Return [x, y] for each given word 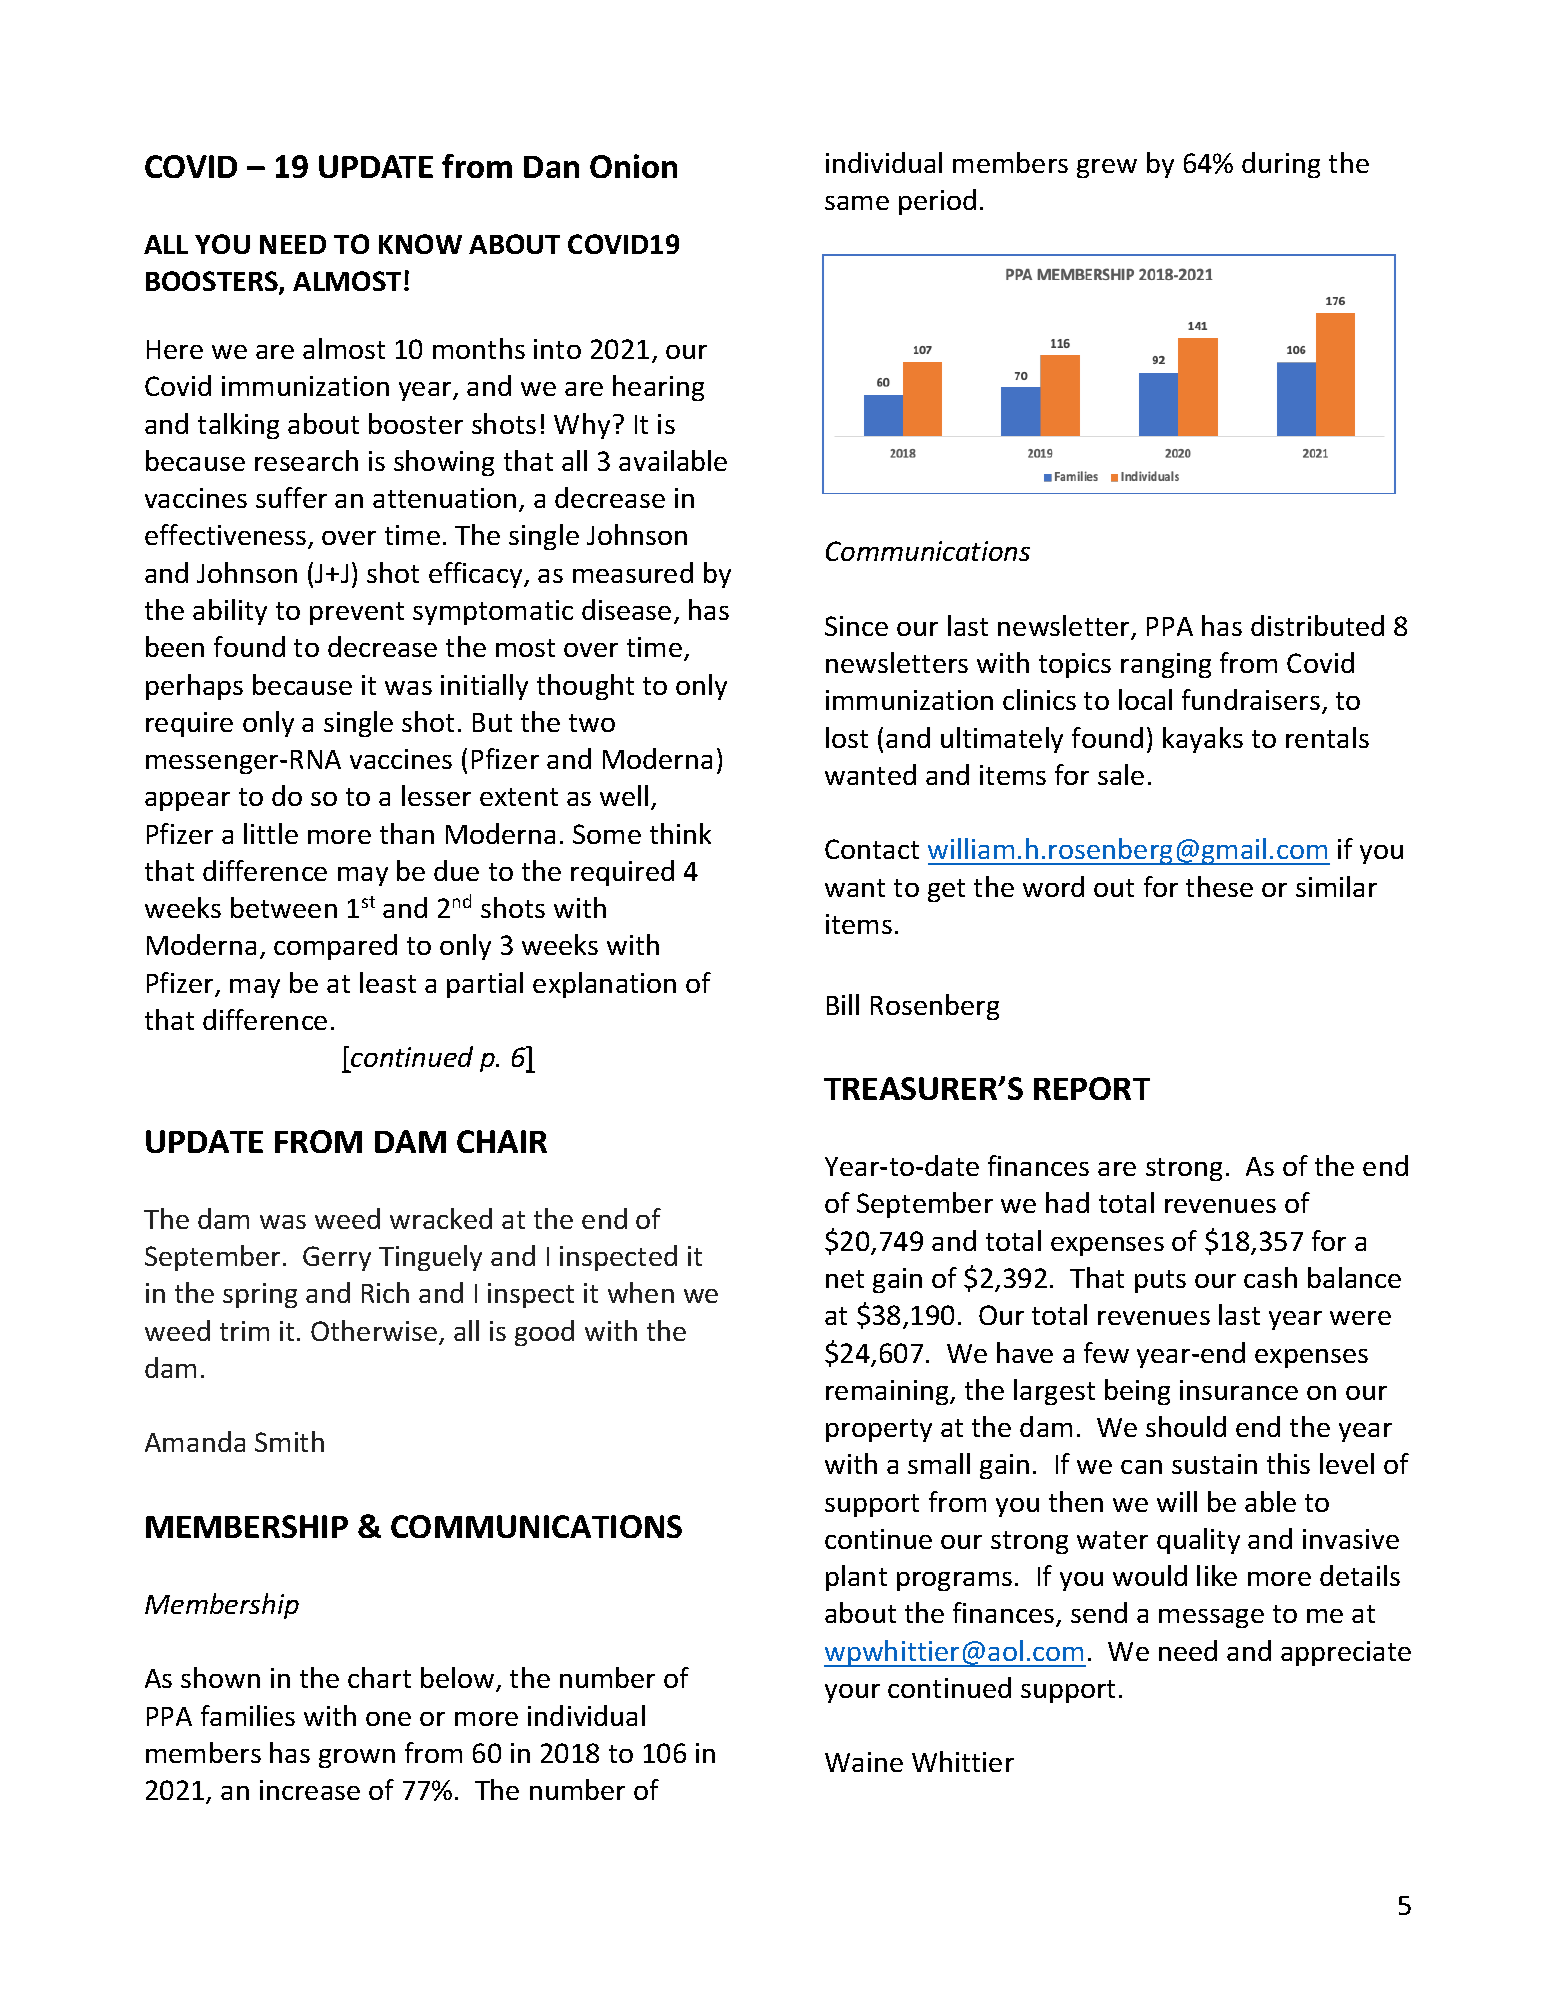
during [1281, 165]
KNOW [420, 244]
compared [335, 947]
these [1219, 886]
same [857, 203]
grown [357, 1758]
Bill [843, 1004]
